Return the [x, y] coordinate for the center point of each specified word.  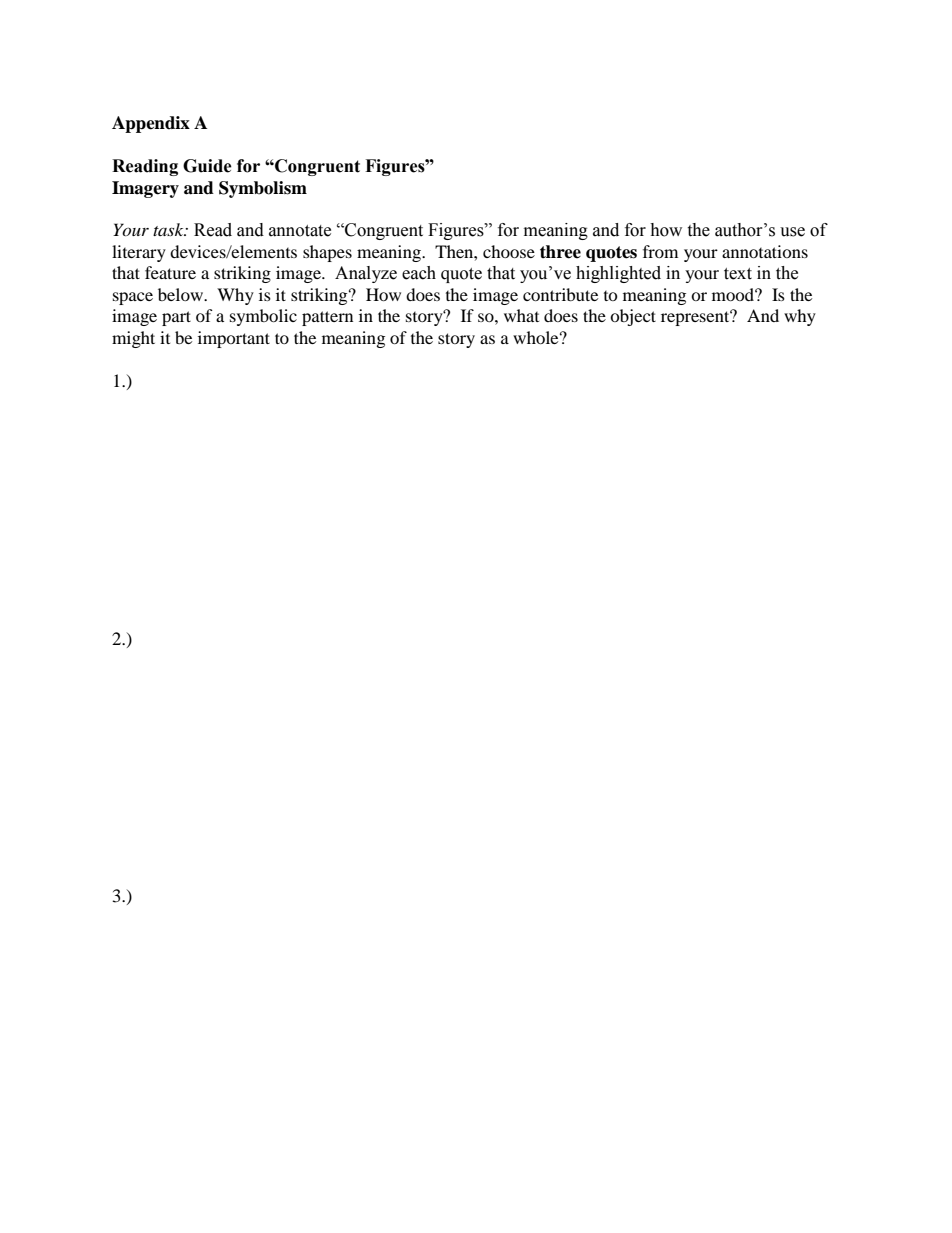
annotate [300, 231]
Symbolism [263, 189]
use [792, 232]
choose [509, 251]
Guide [207, 166]
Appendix [151, 124]
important [234, 339]
